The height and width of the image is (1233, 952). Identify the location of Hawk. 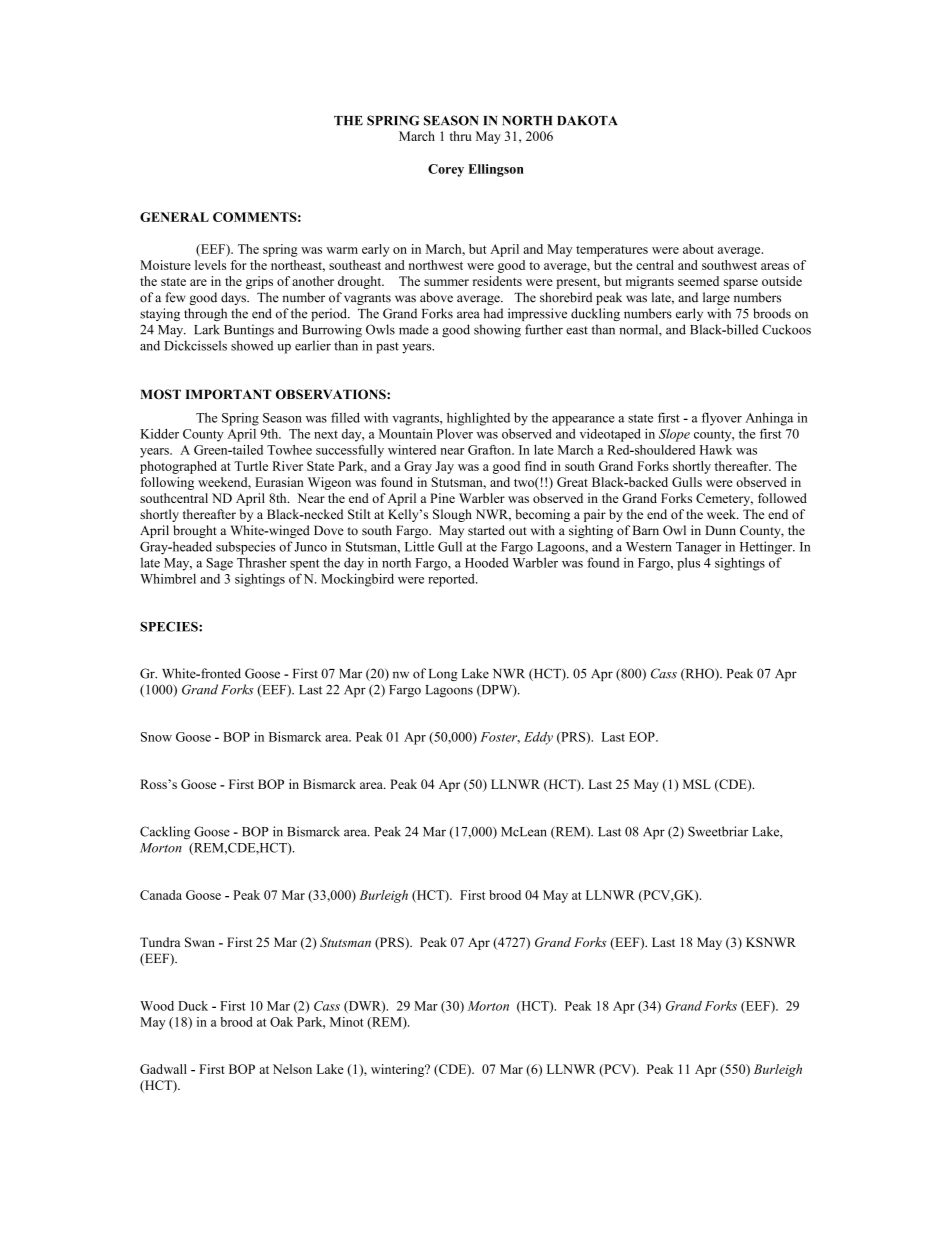
(716, 450).
